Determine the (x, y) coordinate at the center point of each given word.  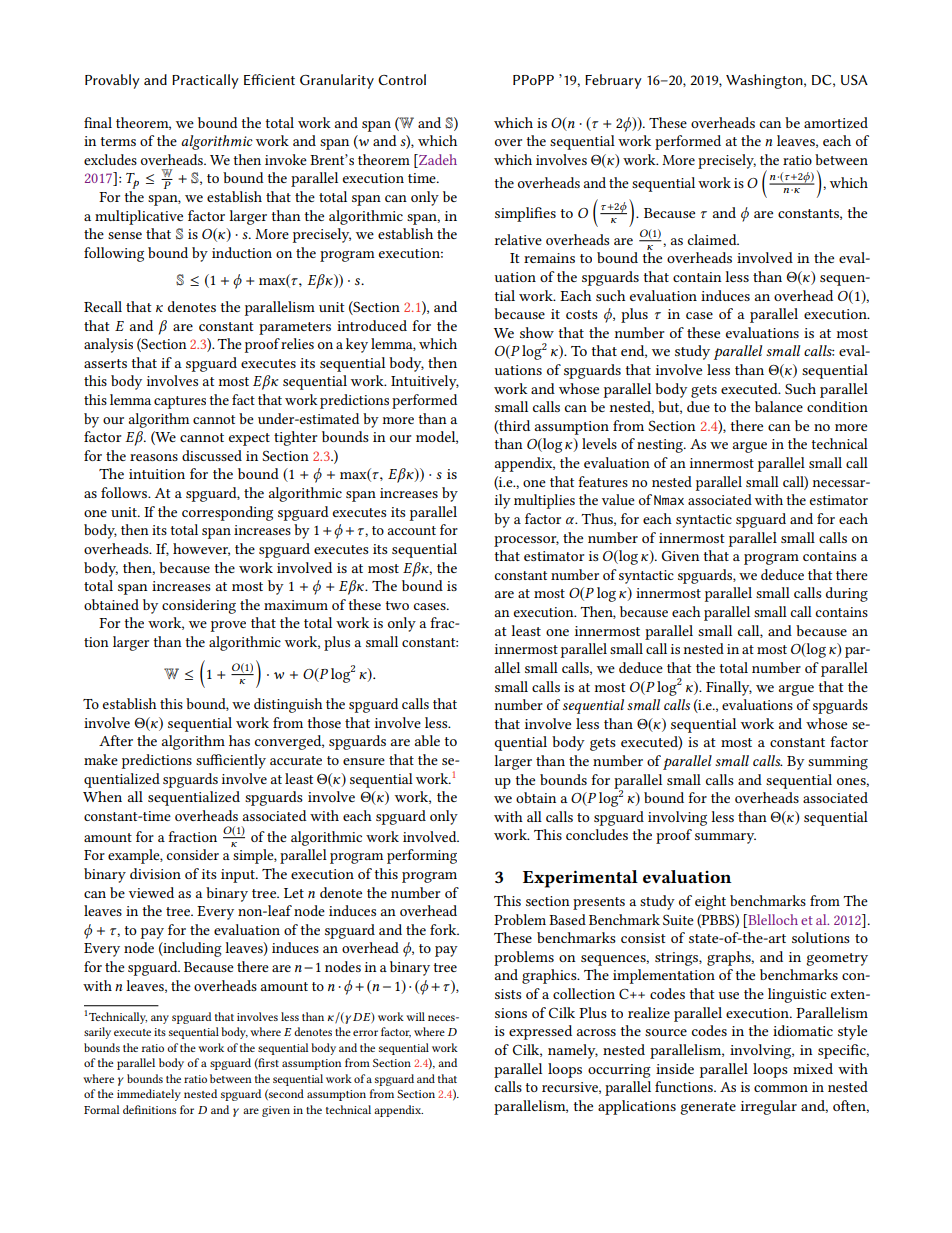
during (847, 594)
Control (402, 79)
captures (180, 402)
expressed (540, 1032)
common (781, 1088)
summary (725, 838)
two (397, 605)
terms (118, 141)
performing (422, 856)
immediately (149, 1095)
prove (228, 626)
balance (779, 406)
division (155, 873)
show (537, 332)
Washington (765, 81)
